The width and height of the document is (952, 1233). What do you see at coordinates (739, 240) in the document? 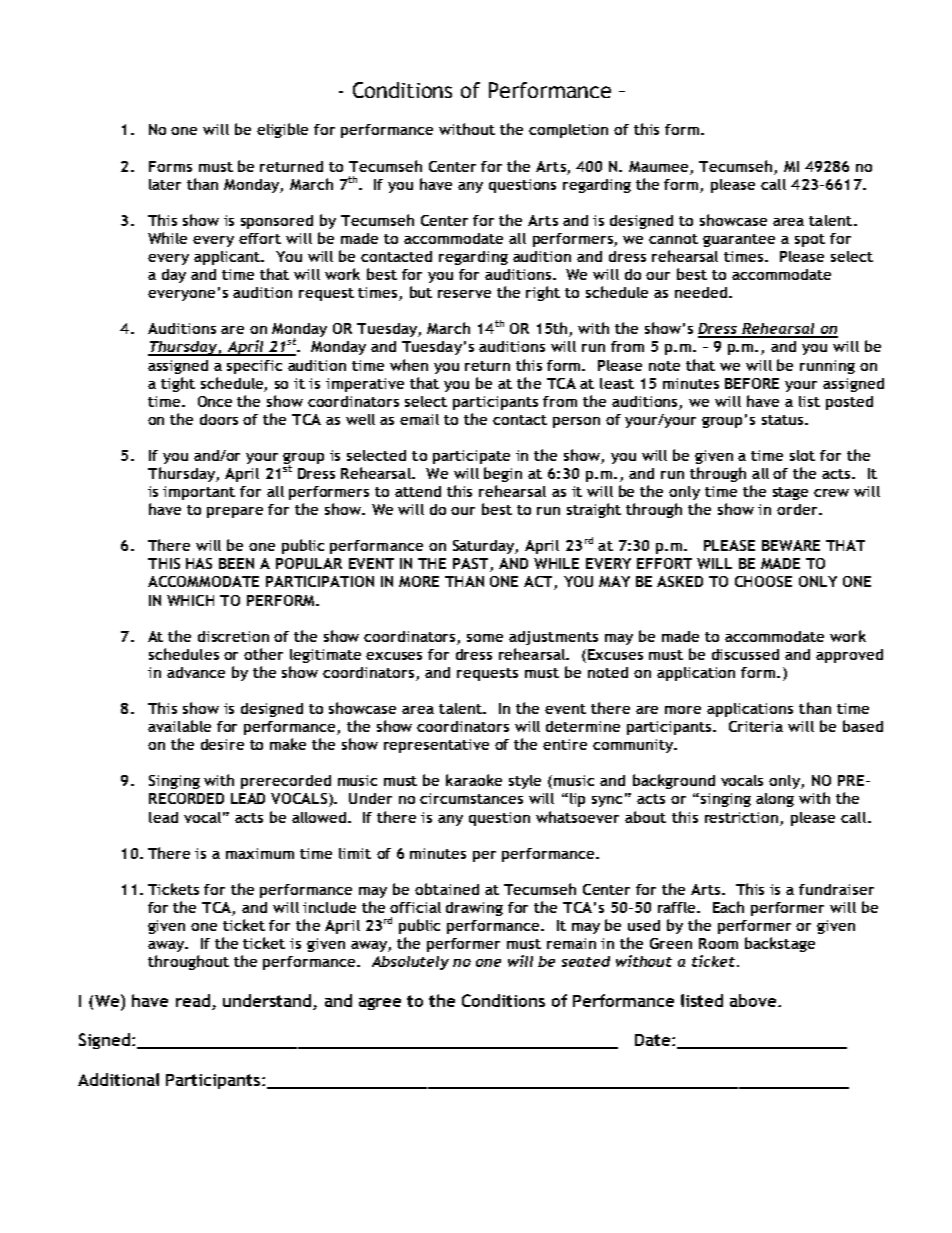
I see `guarantee` at bounding box center [739, 240].
